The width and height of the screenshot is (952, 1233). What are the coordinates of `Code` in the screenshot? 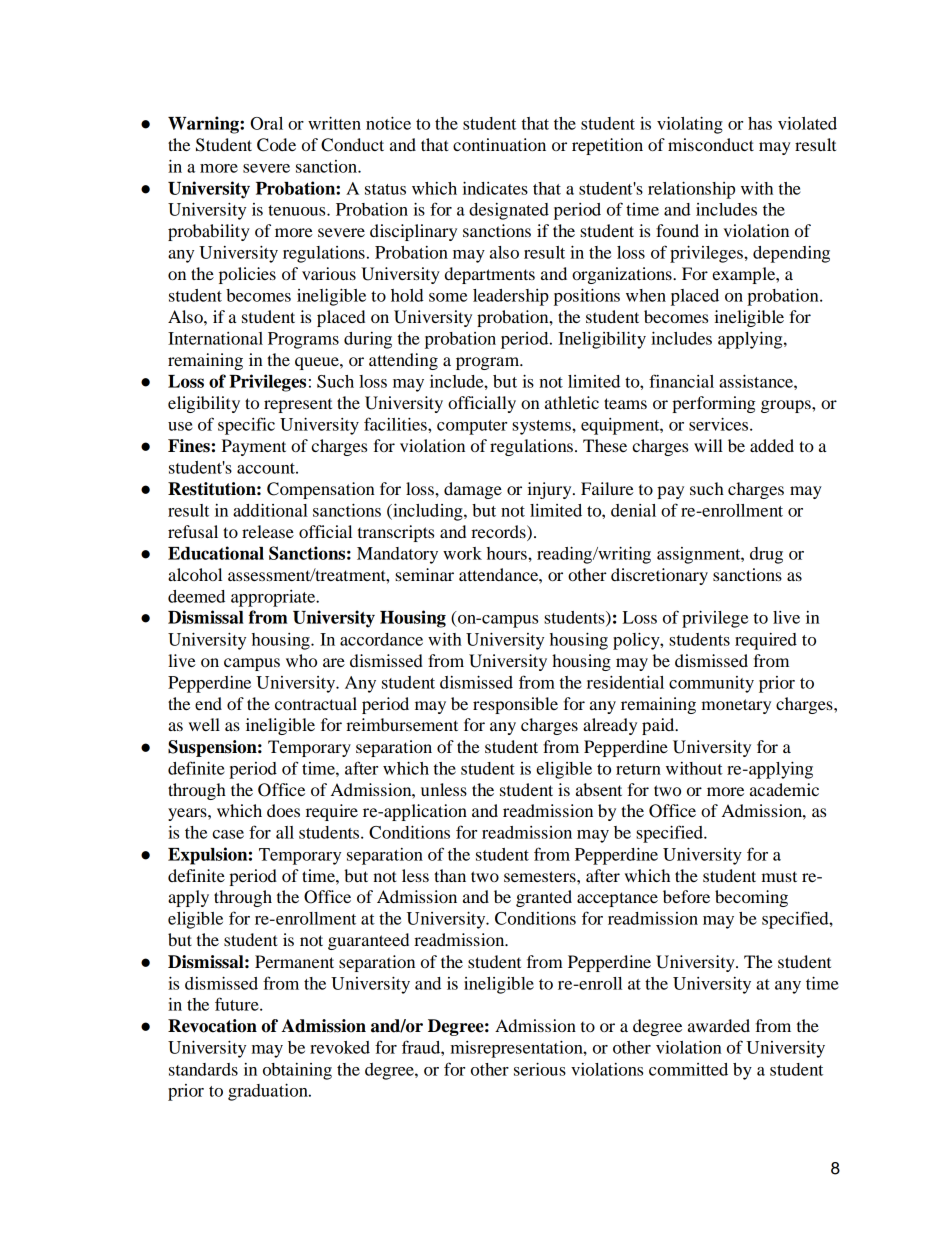 It's located at (276, 145).
